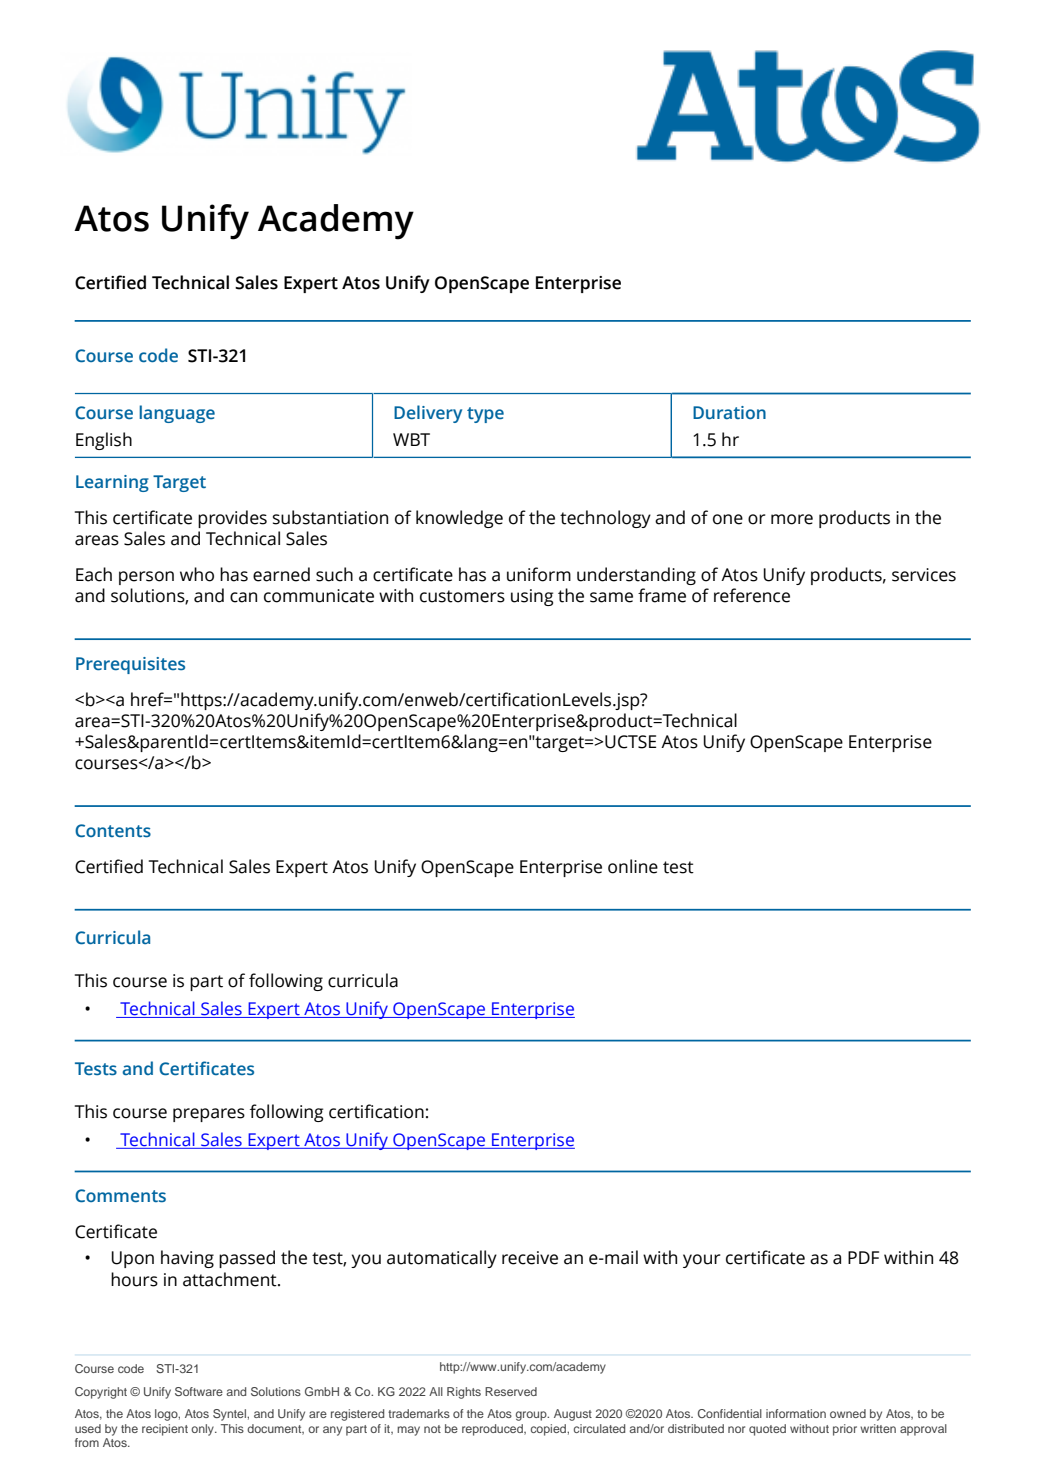 The width and height of the image is (1045, 1479). I want to click on Contents, so click(113, 831).
